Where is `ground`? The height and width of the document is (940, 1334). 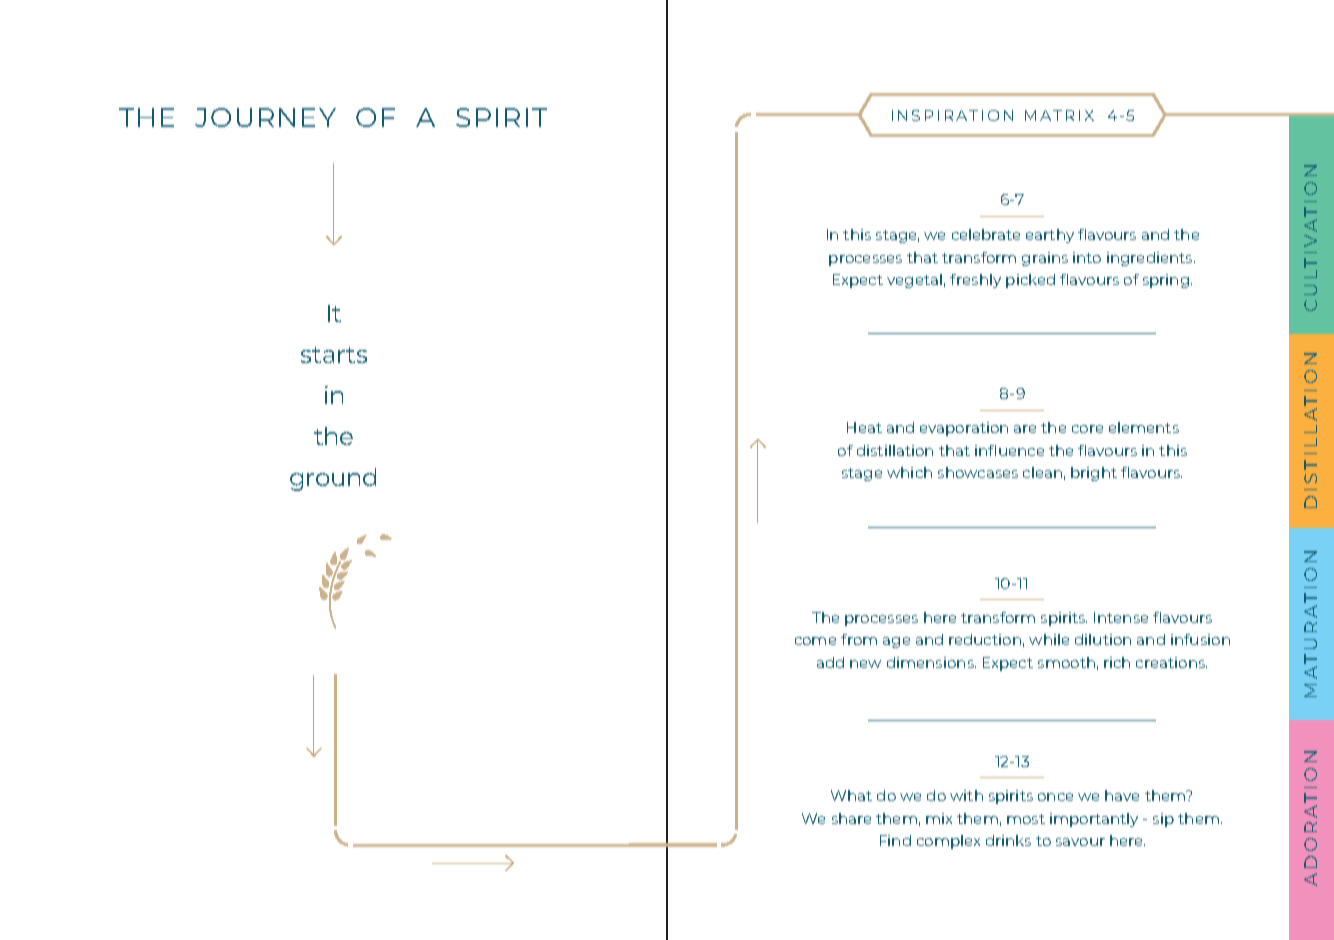
ground is located at coordinates (333, 479).
